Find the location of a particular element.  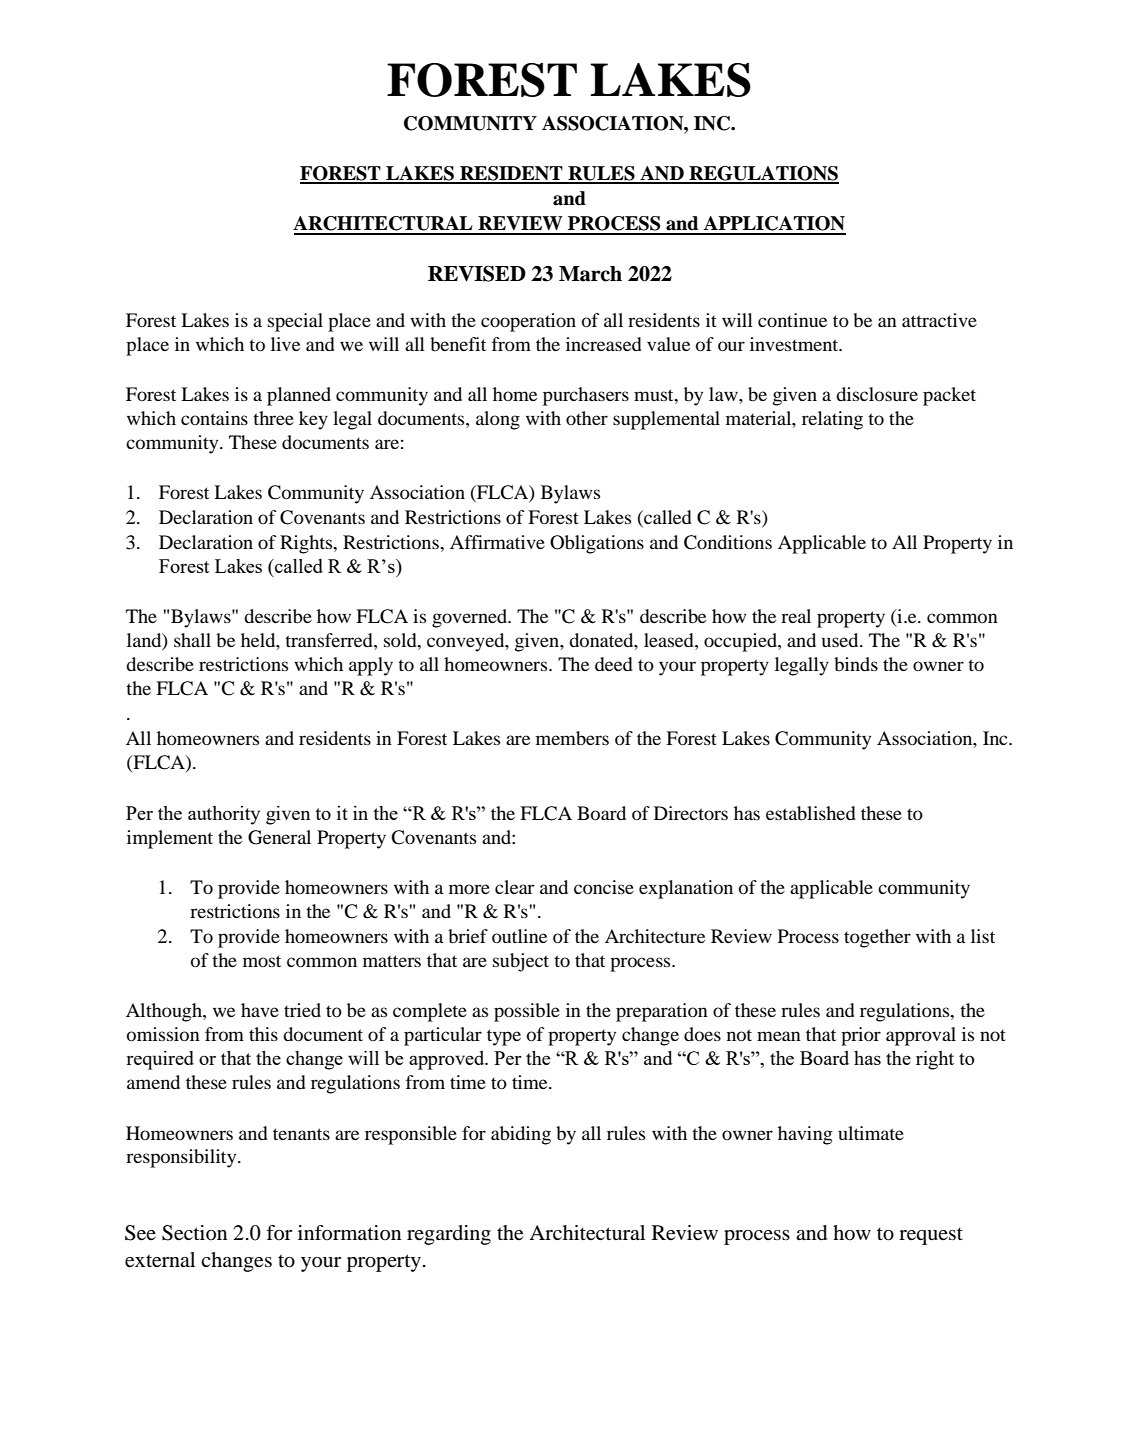

authority is located at coordinates (224, 815).
